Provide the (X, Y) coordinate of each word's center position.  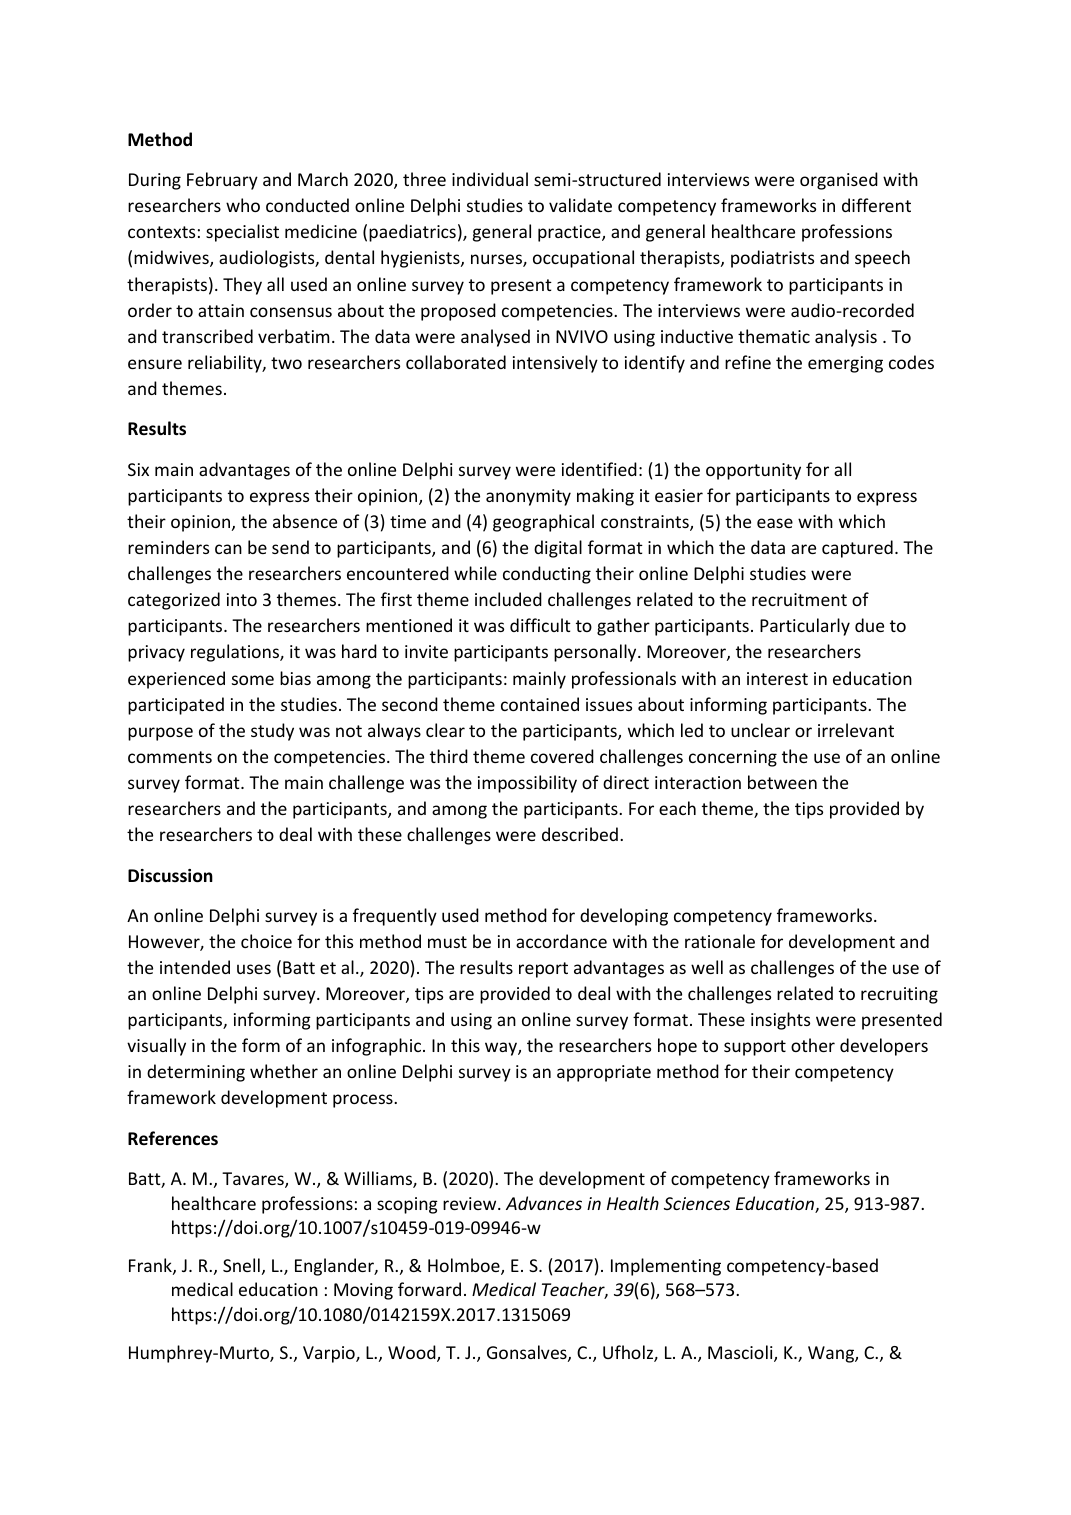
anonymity (528, 497)
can (228, 549)
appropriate (604, 1073)
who (243, 205)
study (272, 732)
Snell (241, 1265)
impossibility (527, 784)
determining (196, 1073)
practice (570, 233)
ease (775, 523)
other (813, 1045)
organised (839, 181)
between (782, 782)
